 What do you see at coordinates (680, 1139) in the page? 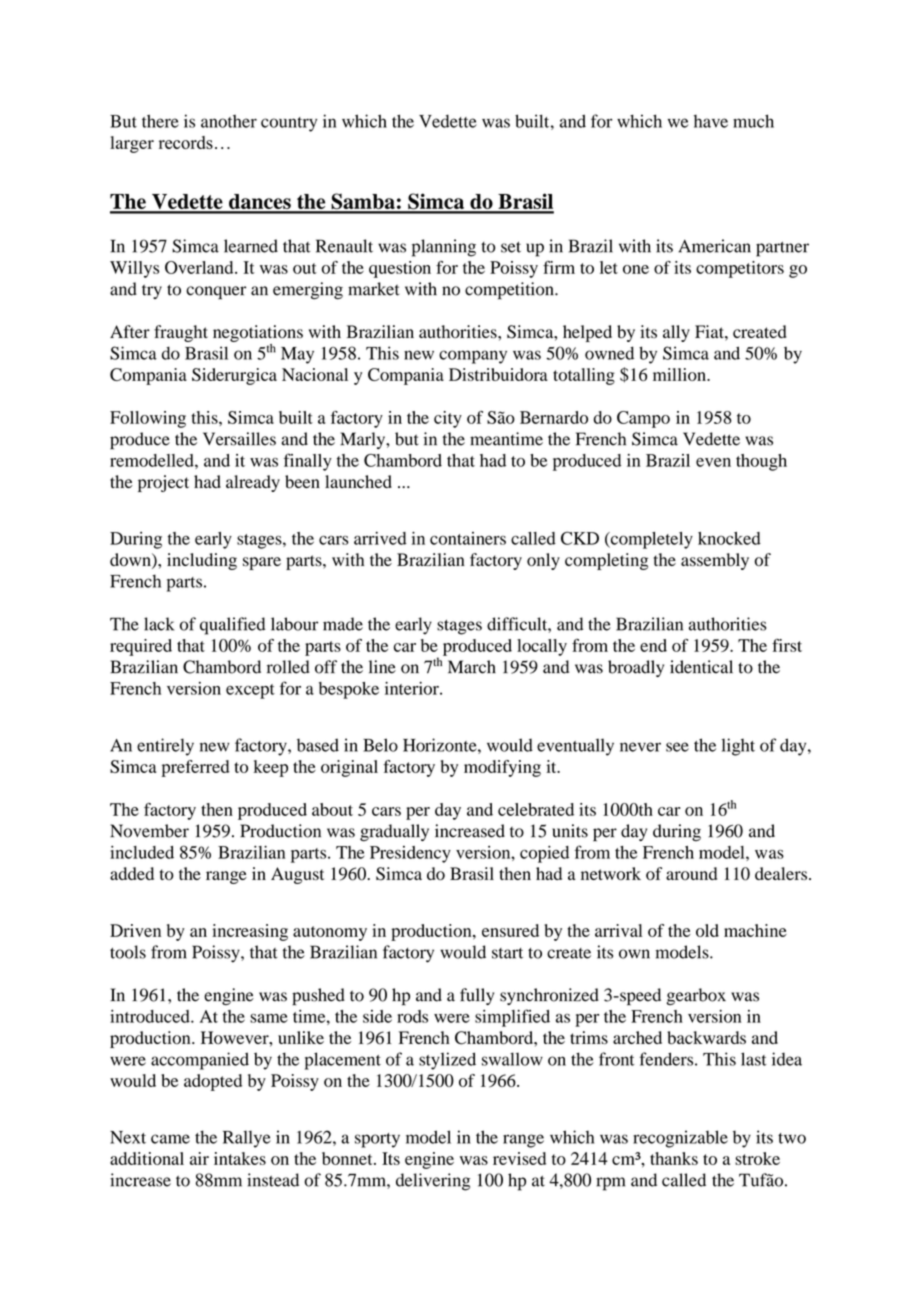
I see `recognizable` at bounding box center [680, 1139].
